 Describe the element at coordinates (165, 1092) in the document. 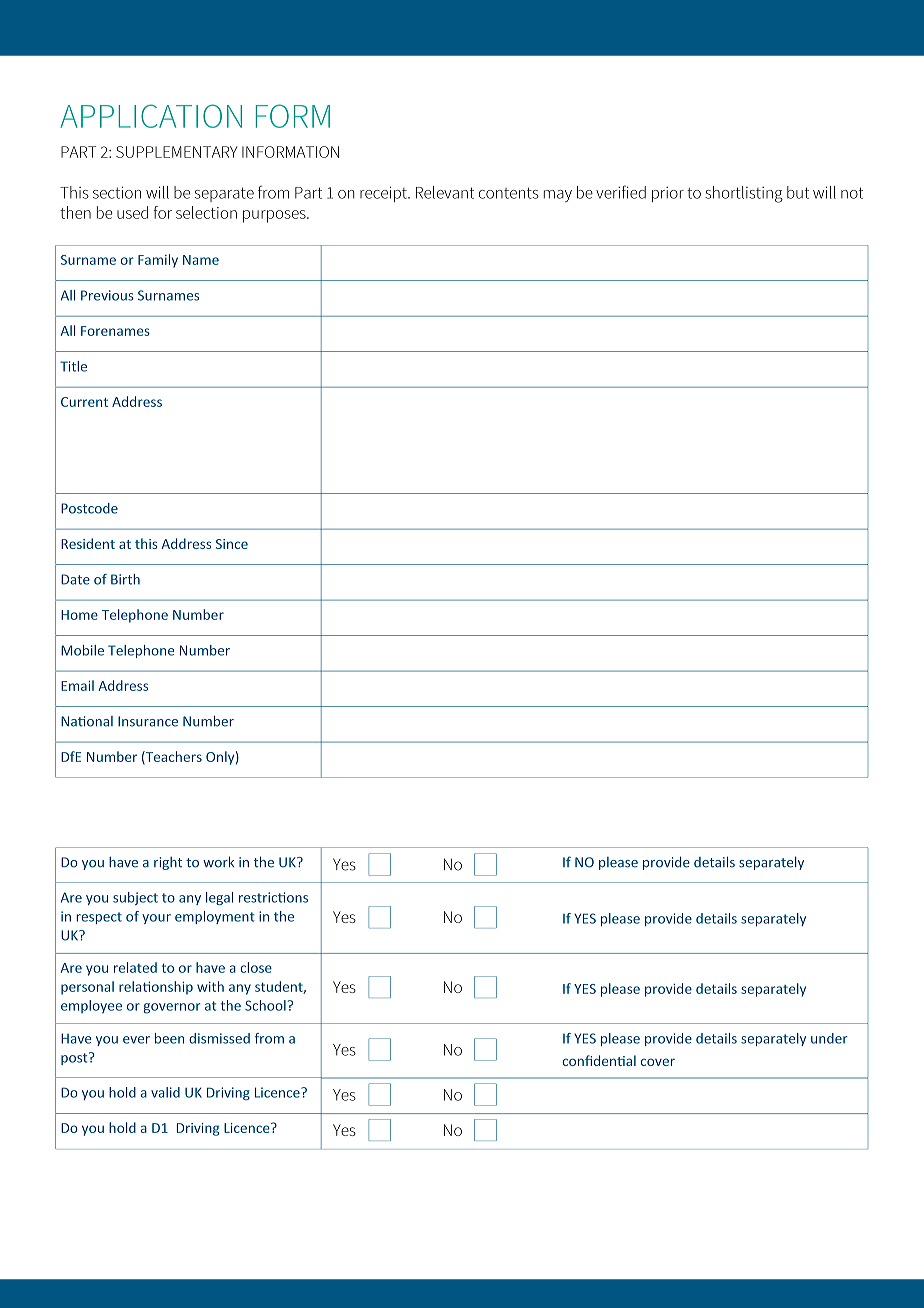

I see `valid` at that location.
